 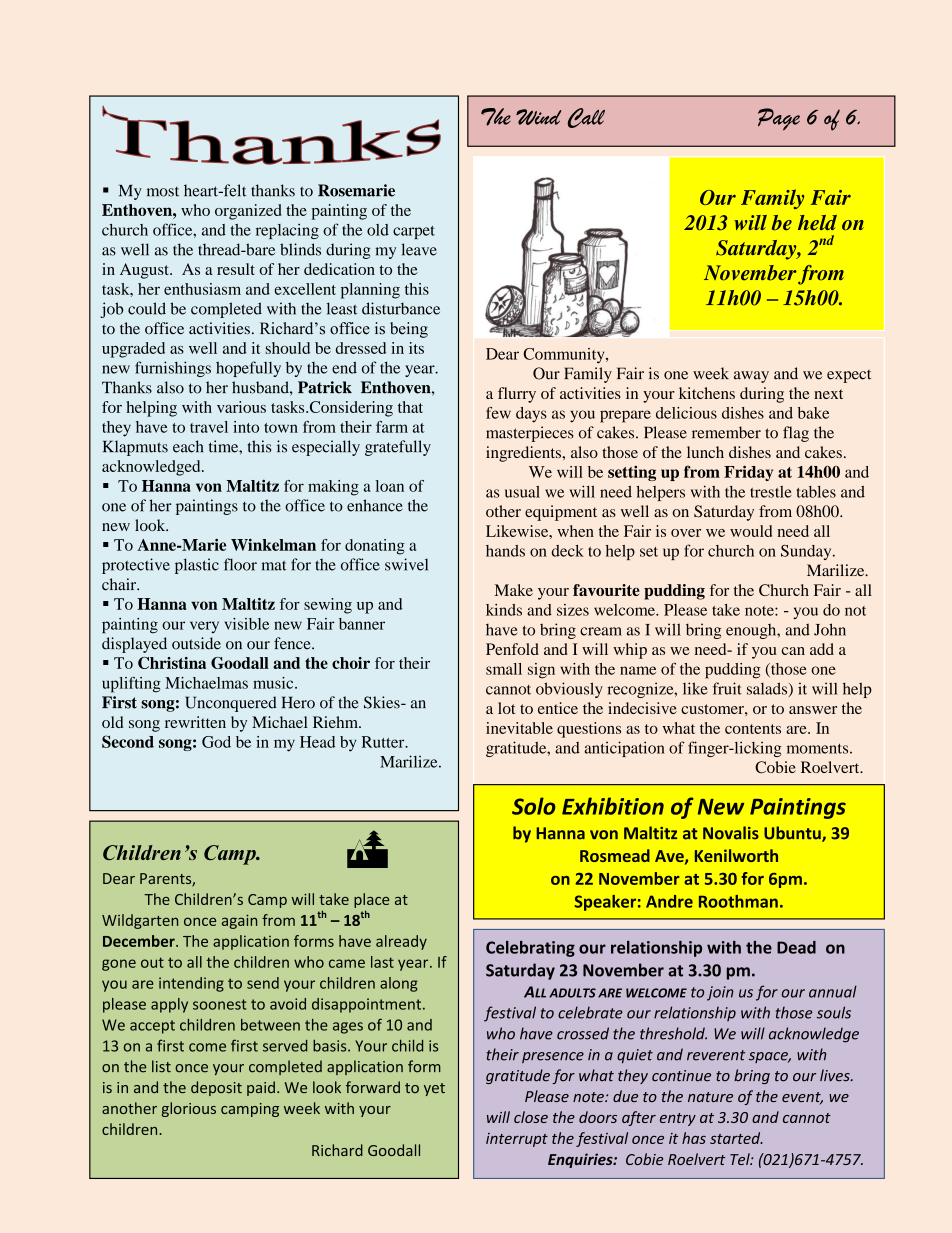 What do you see at coordinates (533, 806) in the image?
I see `Solo` at bounding box center [533, 806].
